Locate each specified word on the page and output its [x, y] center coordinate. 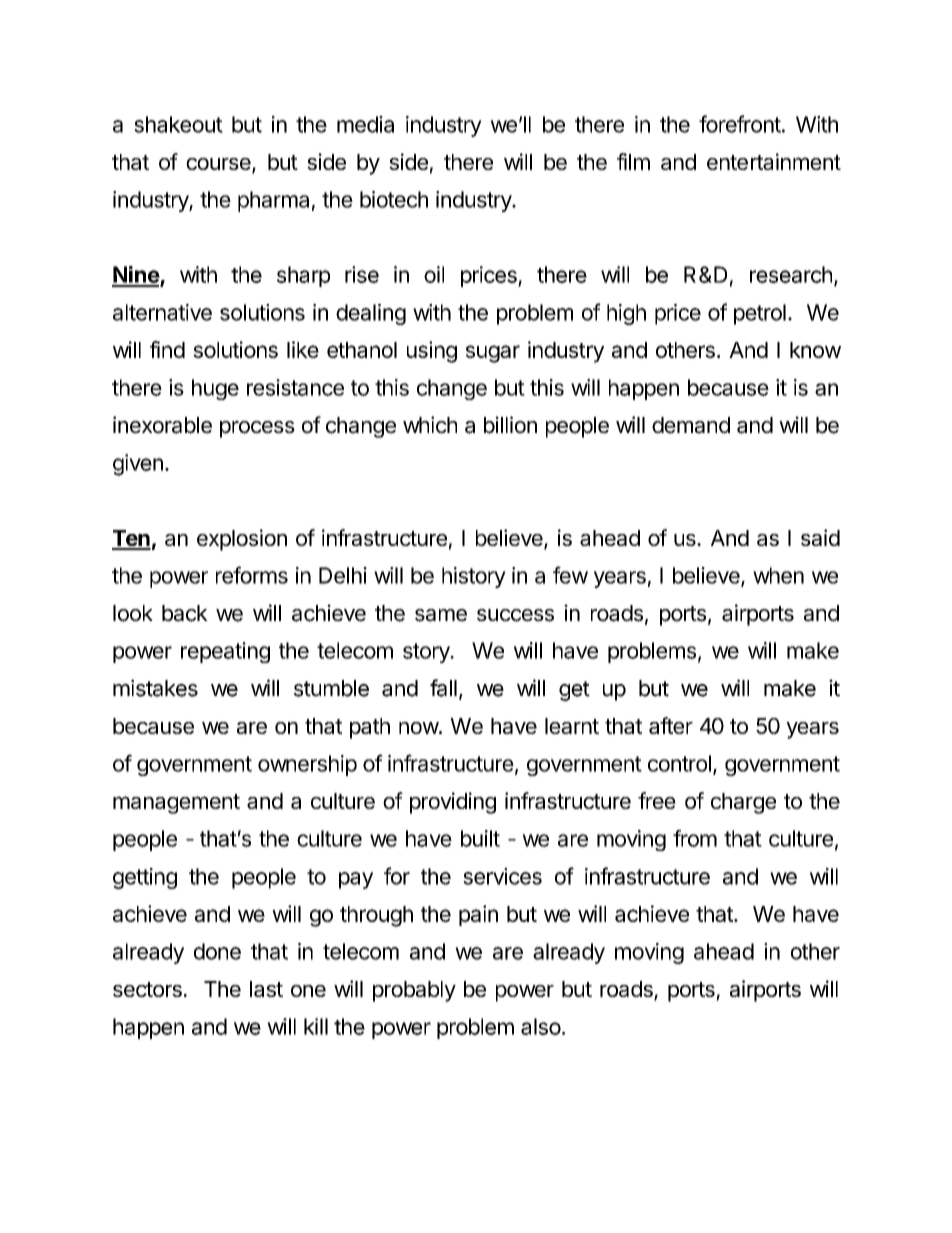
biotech [394, 199]
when [778, 575]
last [266, 989]
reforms [252, 575]
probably [414, 991]
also [541, 1026]
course [219, 165]
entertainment [774, 161]
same [441, 615]
